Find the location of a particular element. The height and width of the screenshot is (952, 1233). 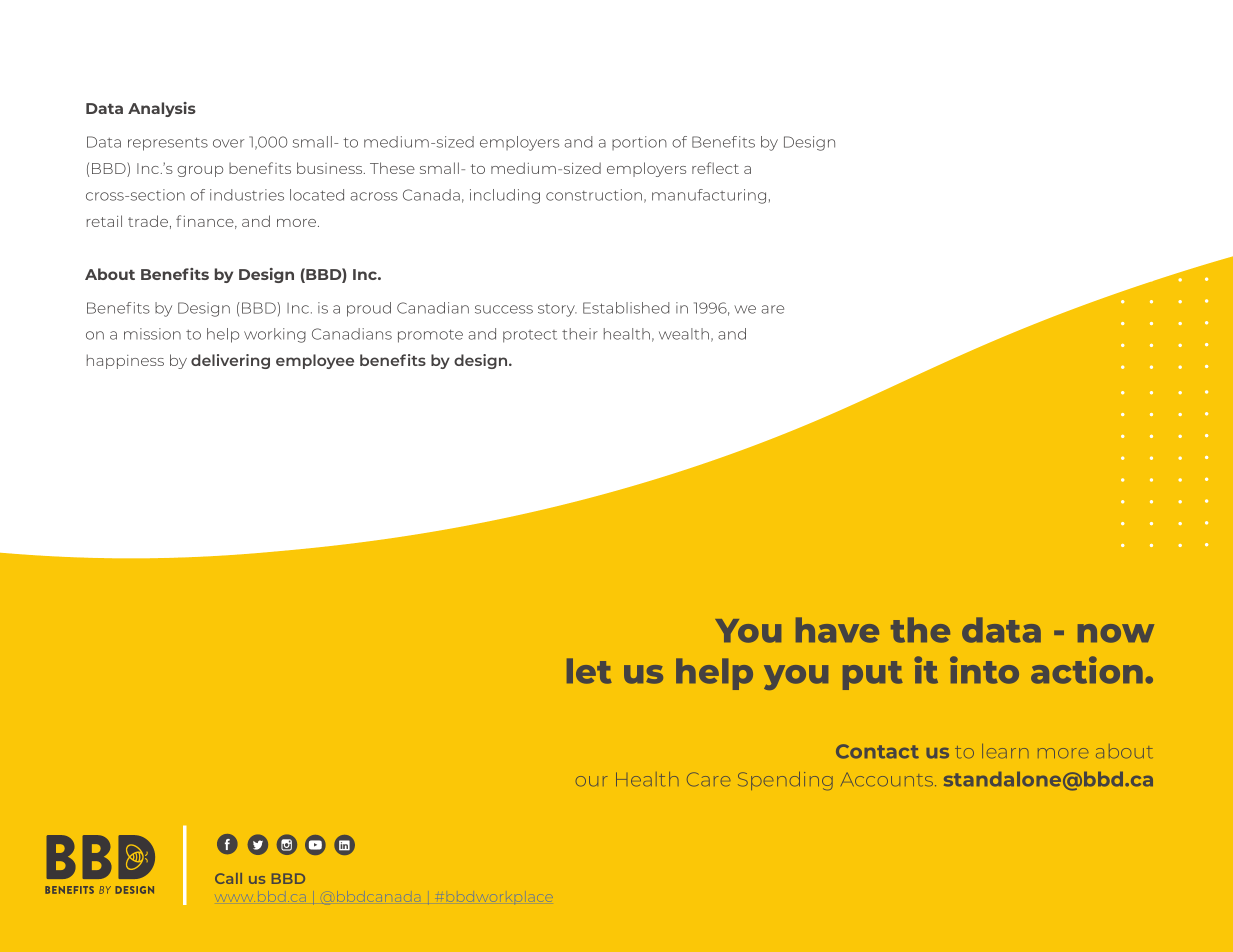

portion is located at coordinates (639, 143).
